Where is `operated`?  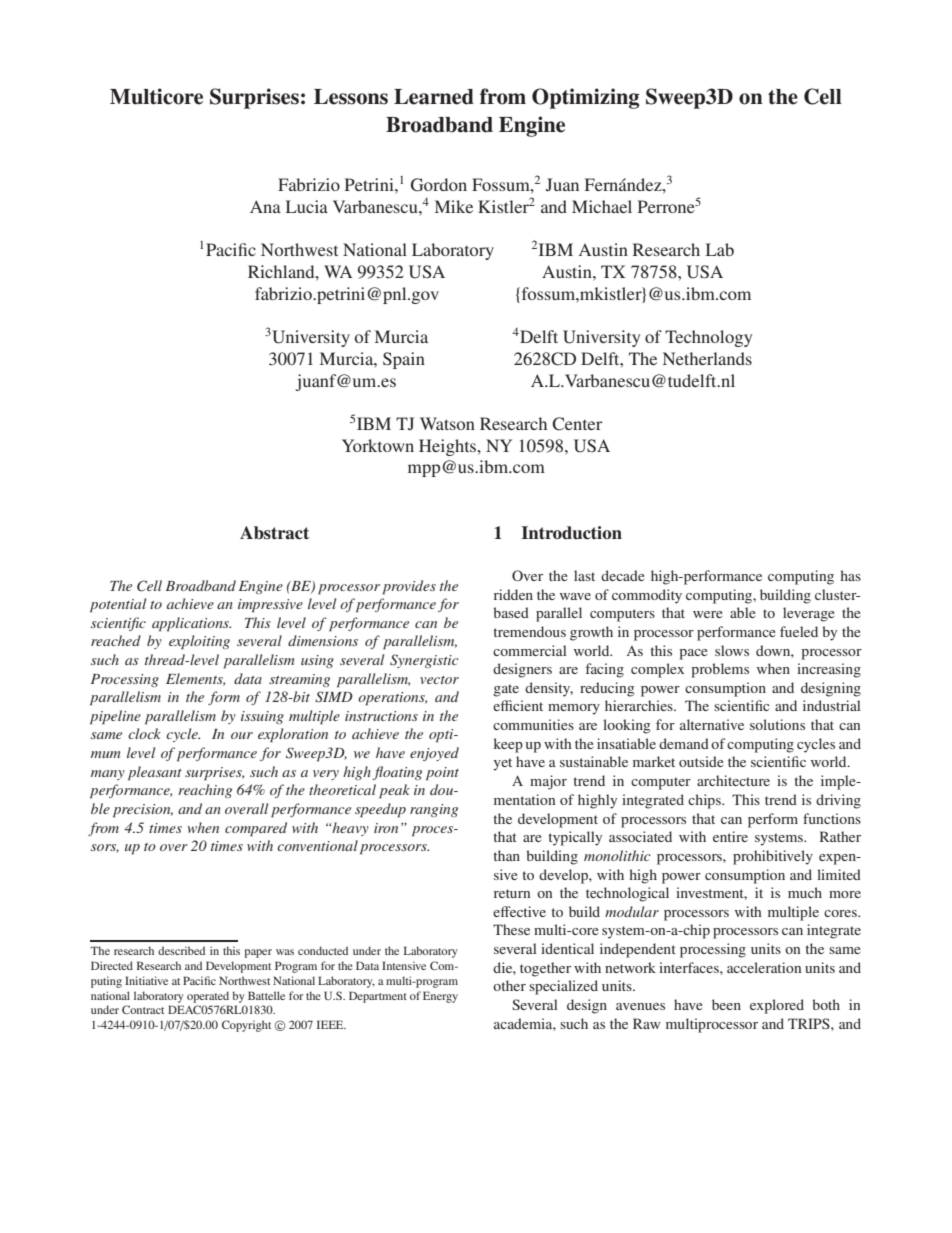
operated is located at coordinates (208, 997).
